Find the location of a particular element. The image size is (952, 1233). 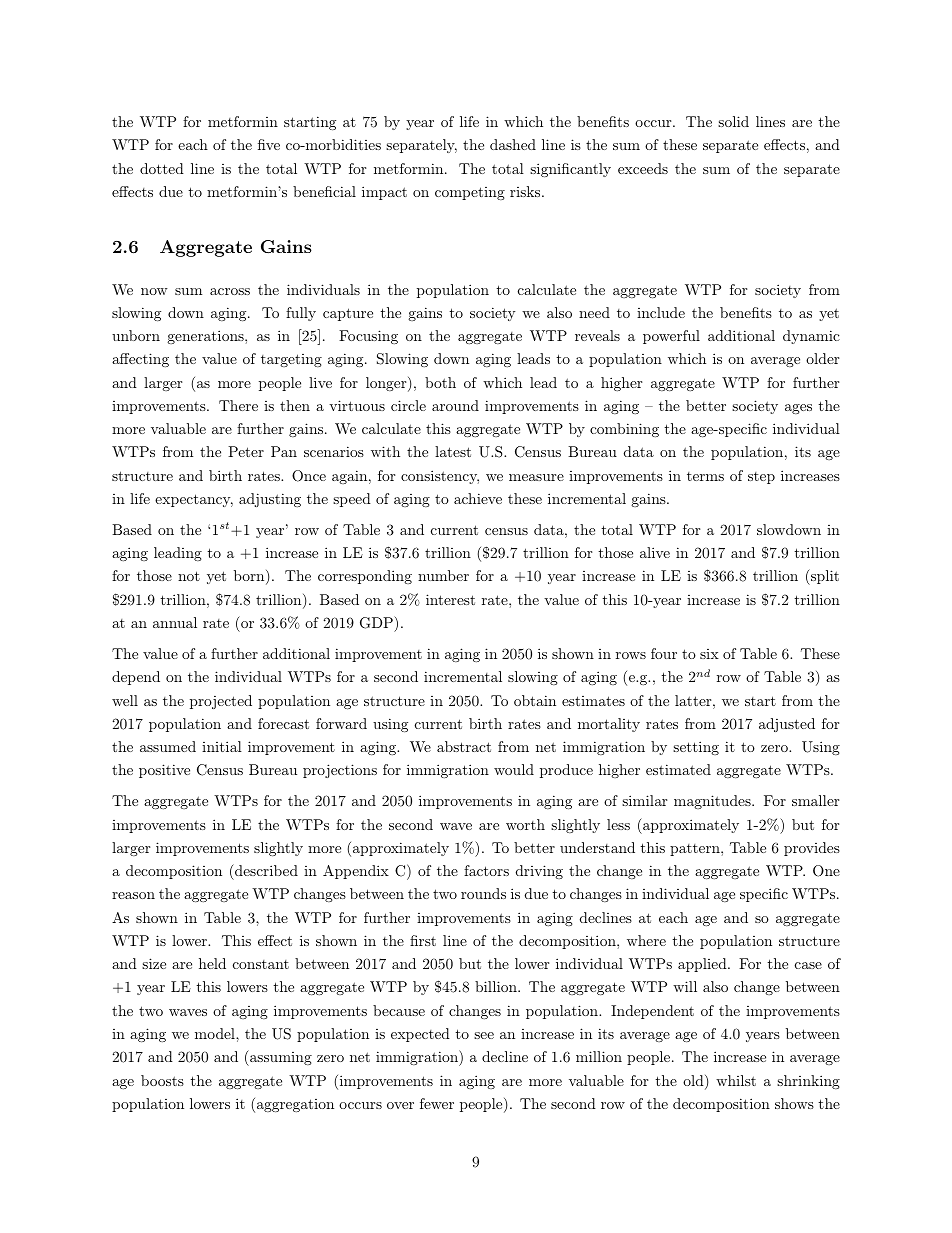

fewer is located at coordinates (437, 1103).
